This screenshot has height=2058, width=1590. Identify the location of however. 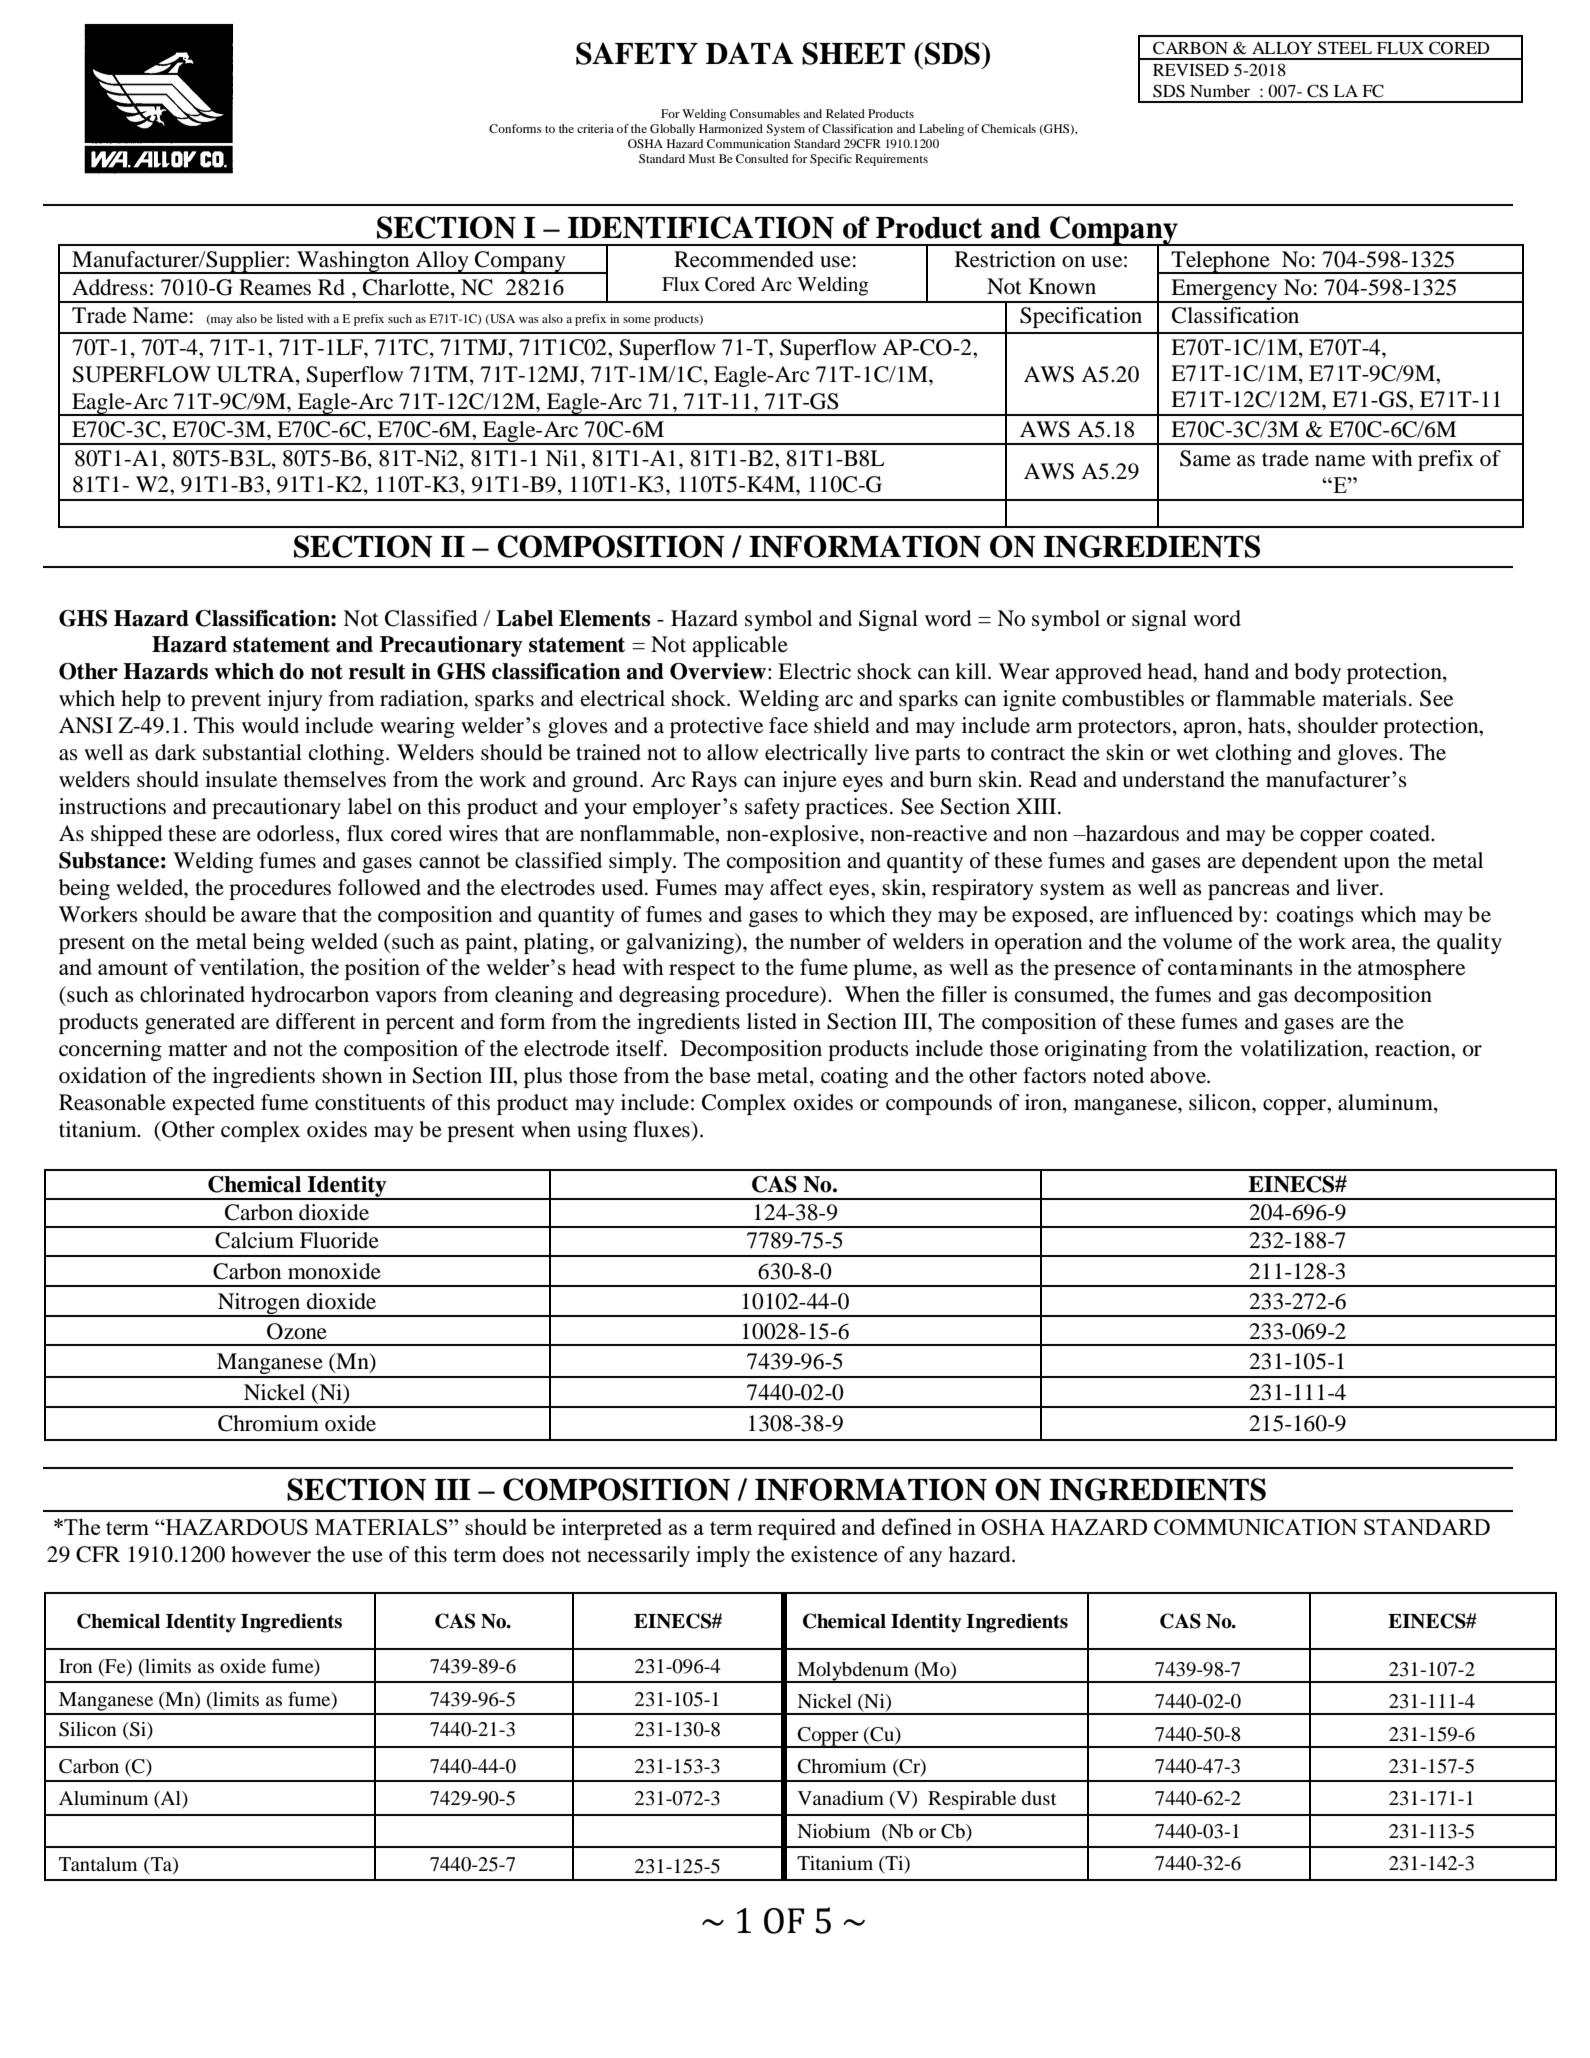
(271, 1554).
